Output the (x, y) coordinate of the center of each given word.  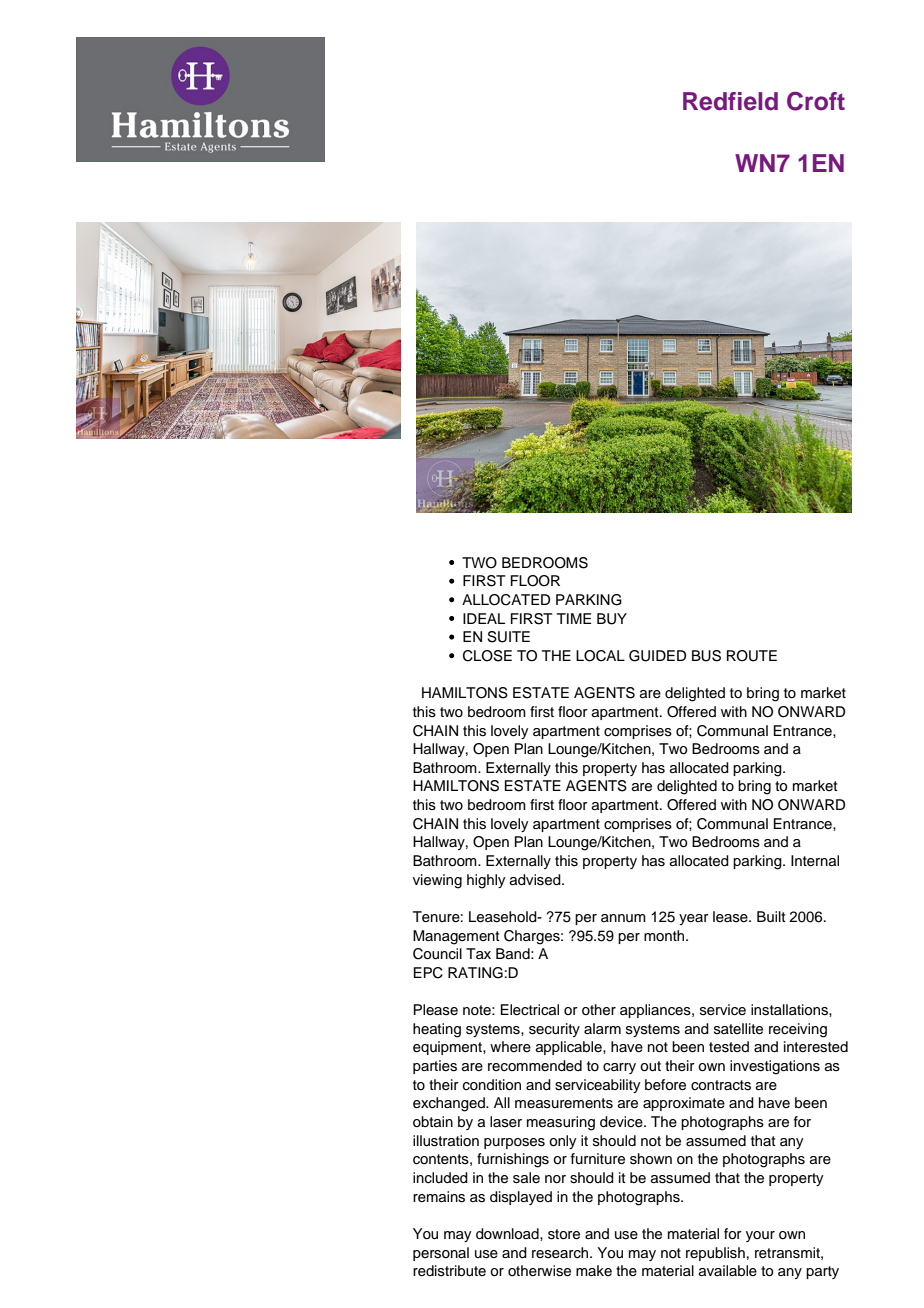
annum (623, 918)
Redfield (730, 101)
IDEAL (484, 618)
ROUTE (752, 656)
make (594, 1270)
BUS (706, 656)
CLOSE (487, 656)
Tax (478, 953)
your (760, 1236)
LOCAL (600, 656)
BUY (612, 619)
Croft (816, 101)
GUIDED (657, 656)
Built (771, 916)
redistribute (449, 1271)
